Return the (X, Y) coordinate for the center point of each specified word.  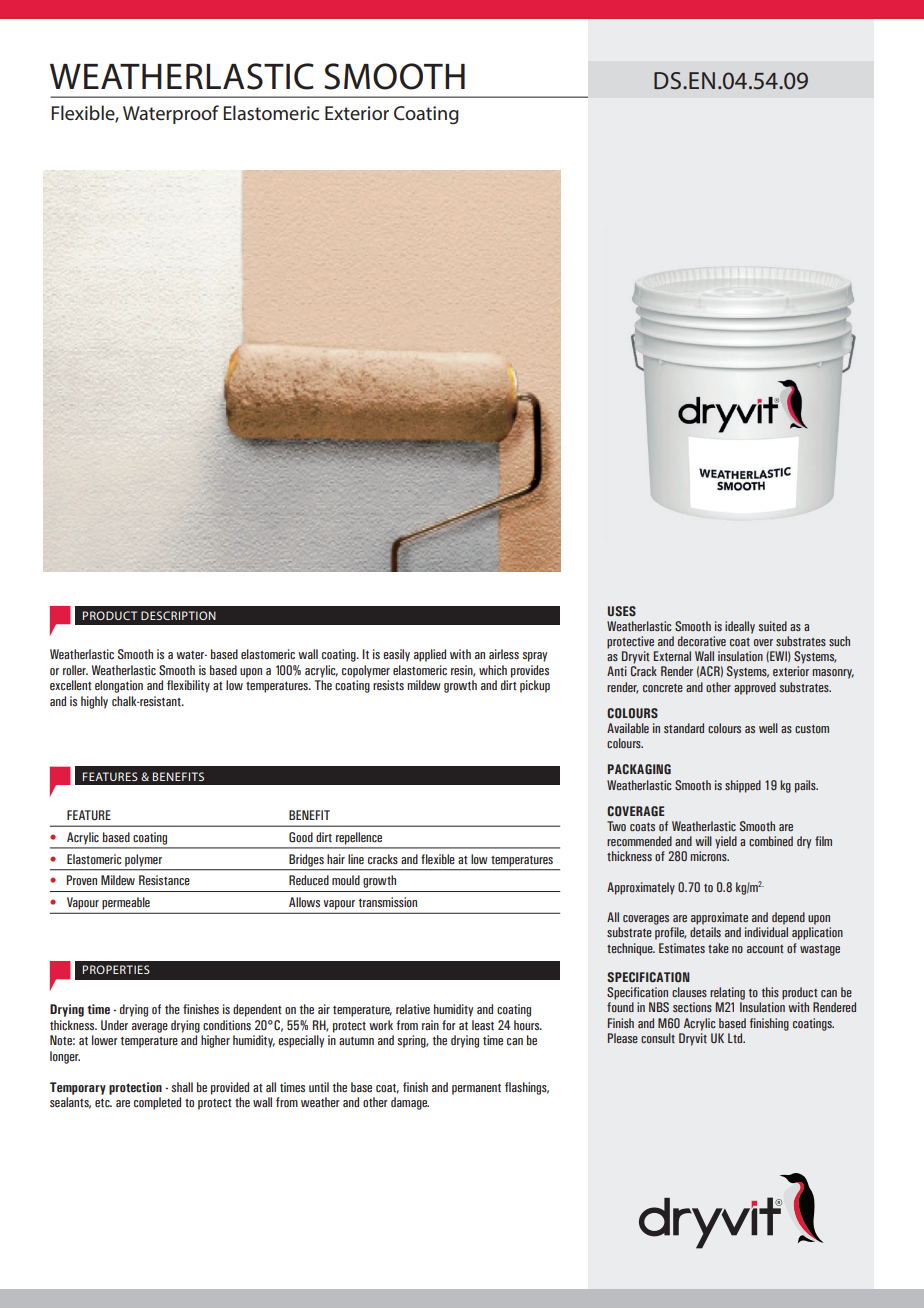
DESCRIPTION (178, 615)
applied (430, 655)
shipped (743, 786)
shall (182, 1087)
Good (301, 837)
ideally (740, 627)
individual (766, 932)
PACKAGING (639, 769)
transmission (387, 902)
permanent (476, 1089)
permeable (126, 903)
